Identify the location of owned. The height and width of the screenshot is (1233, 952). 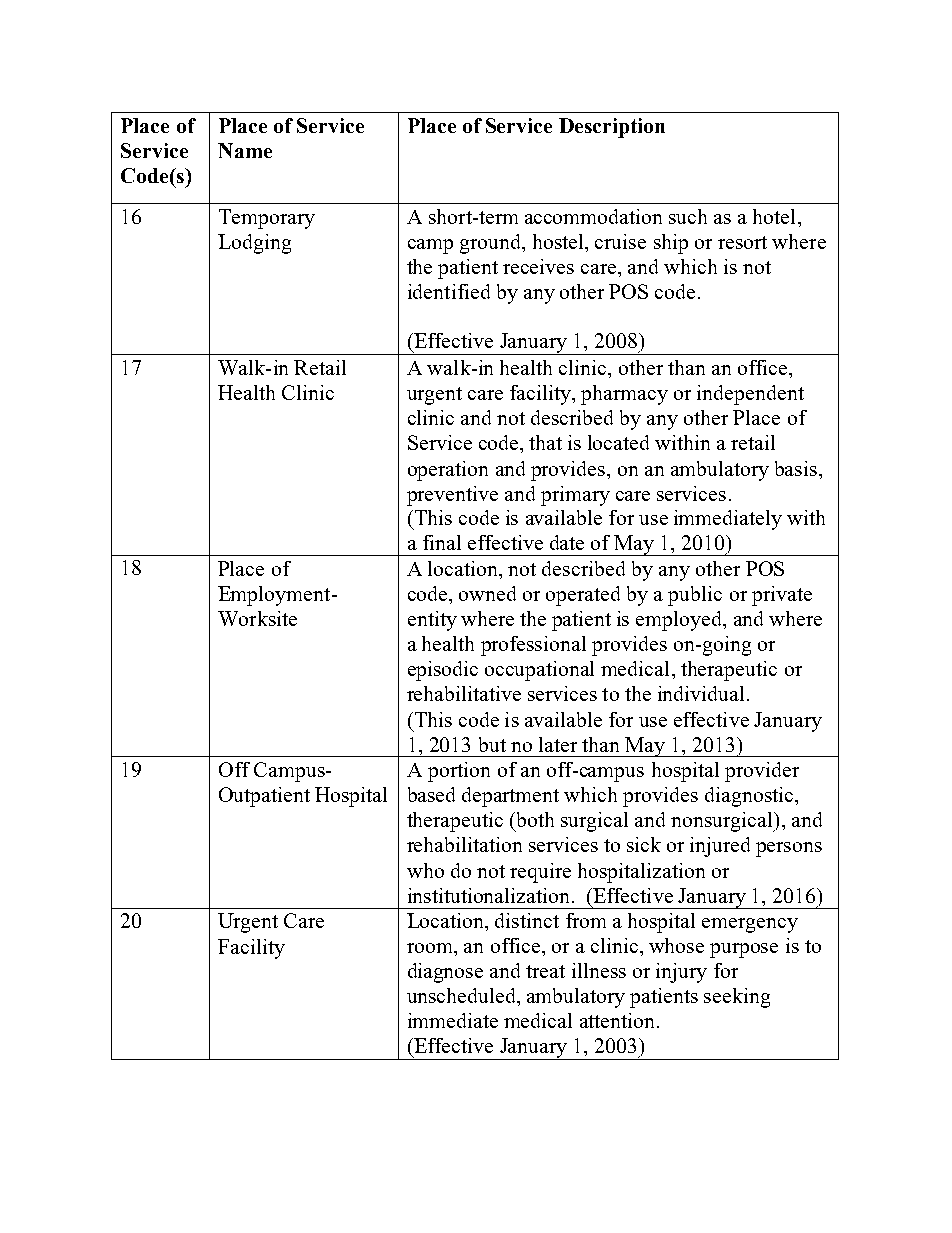
(487, 593).
